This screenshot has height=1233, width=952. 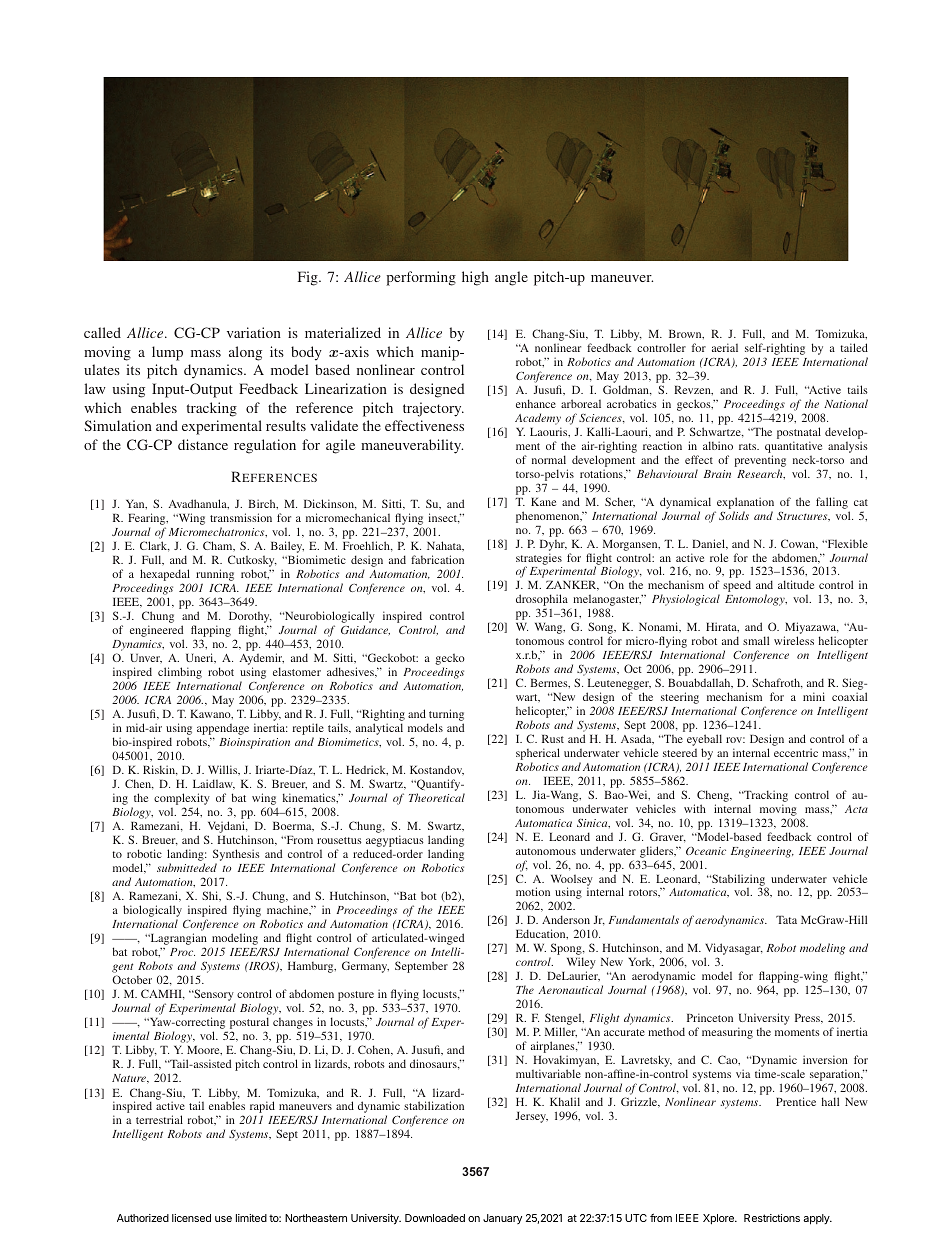 I want to click on aerial, so click(x=725, y=347).
